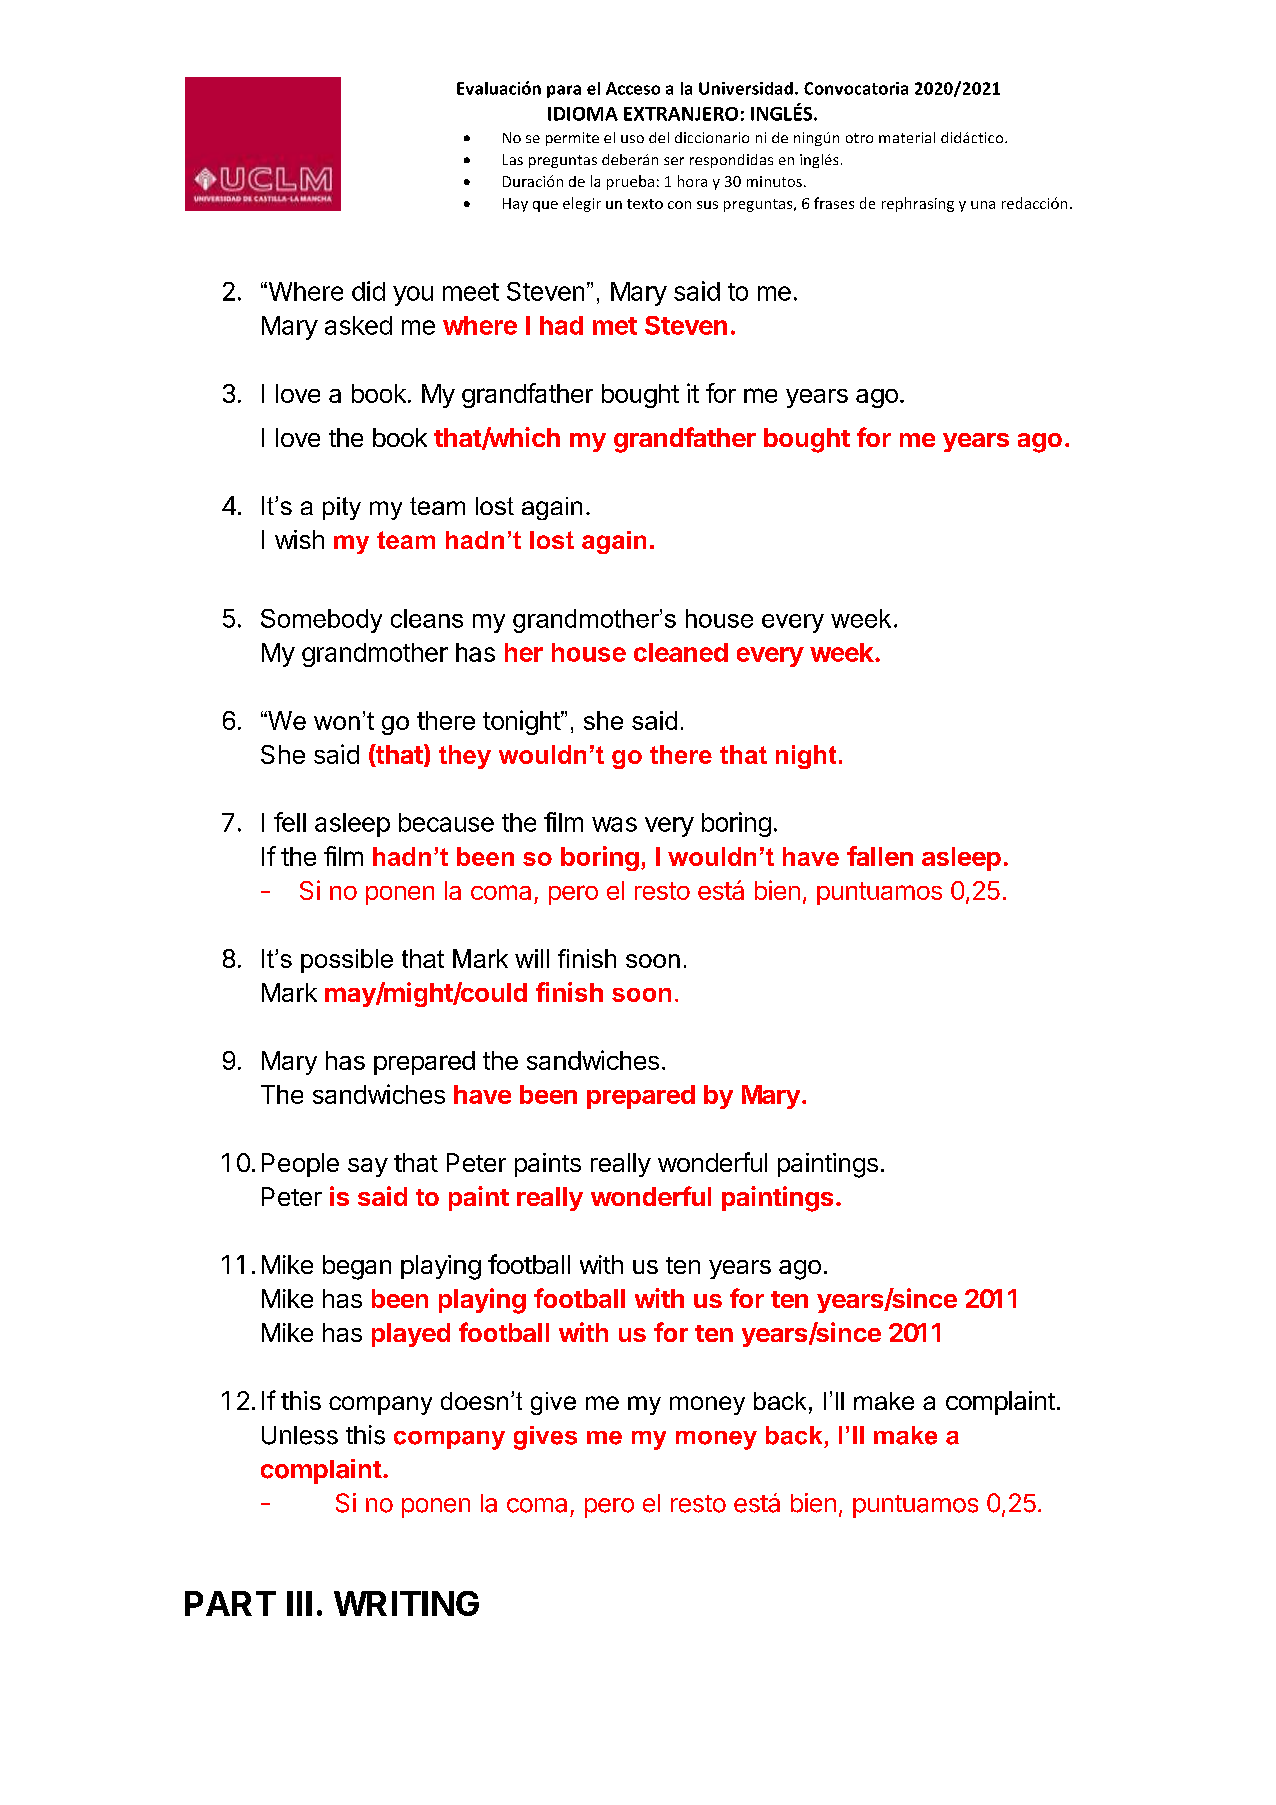  What do you see at coordinates (880, 856) in the image?
I see `fallen` at bounding box center [880, 856].
